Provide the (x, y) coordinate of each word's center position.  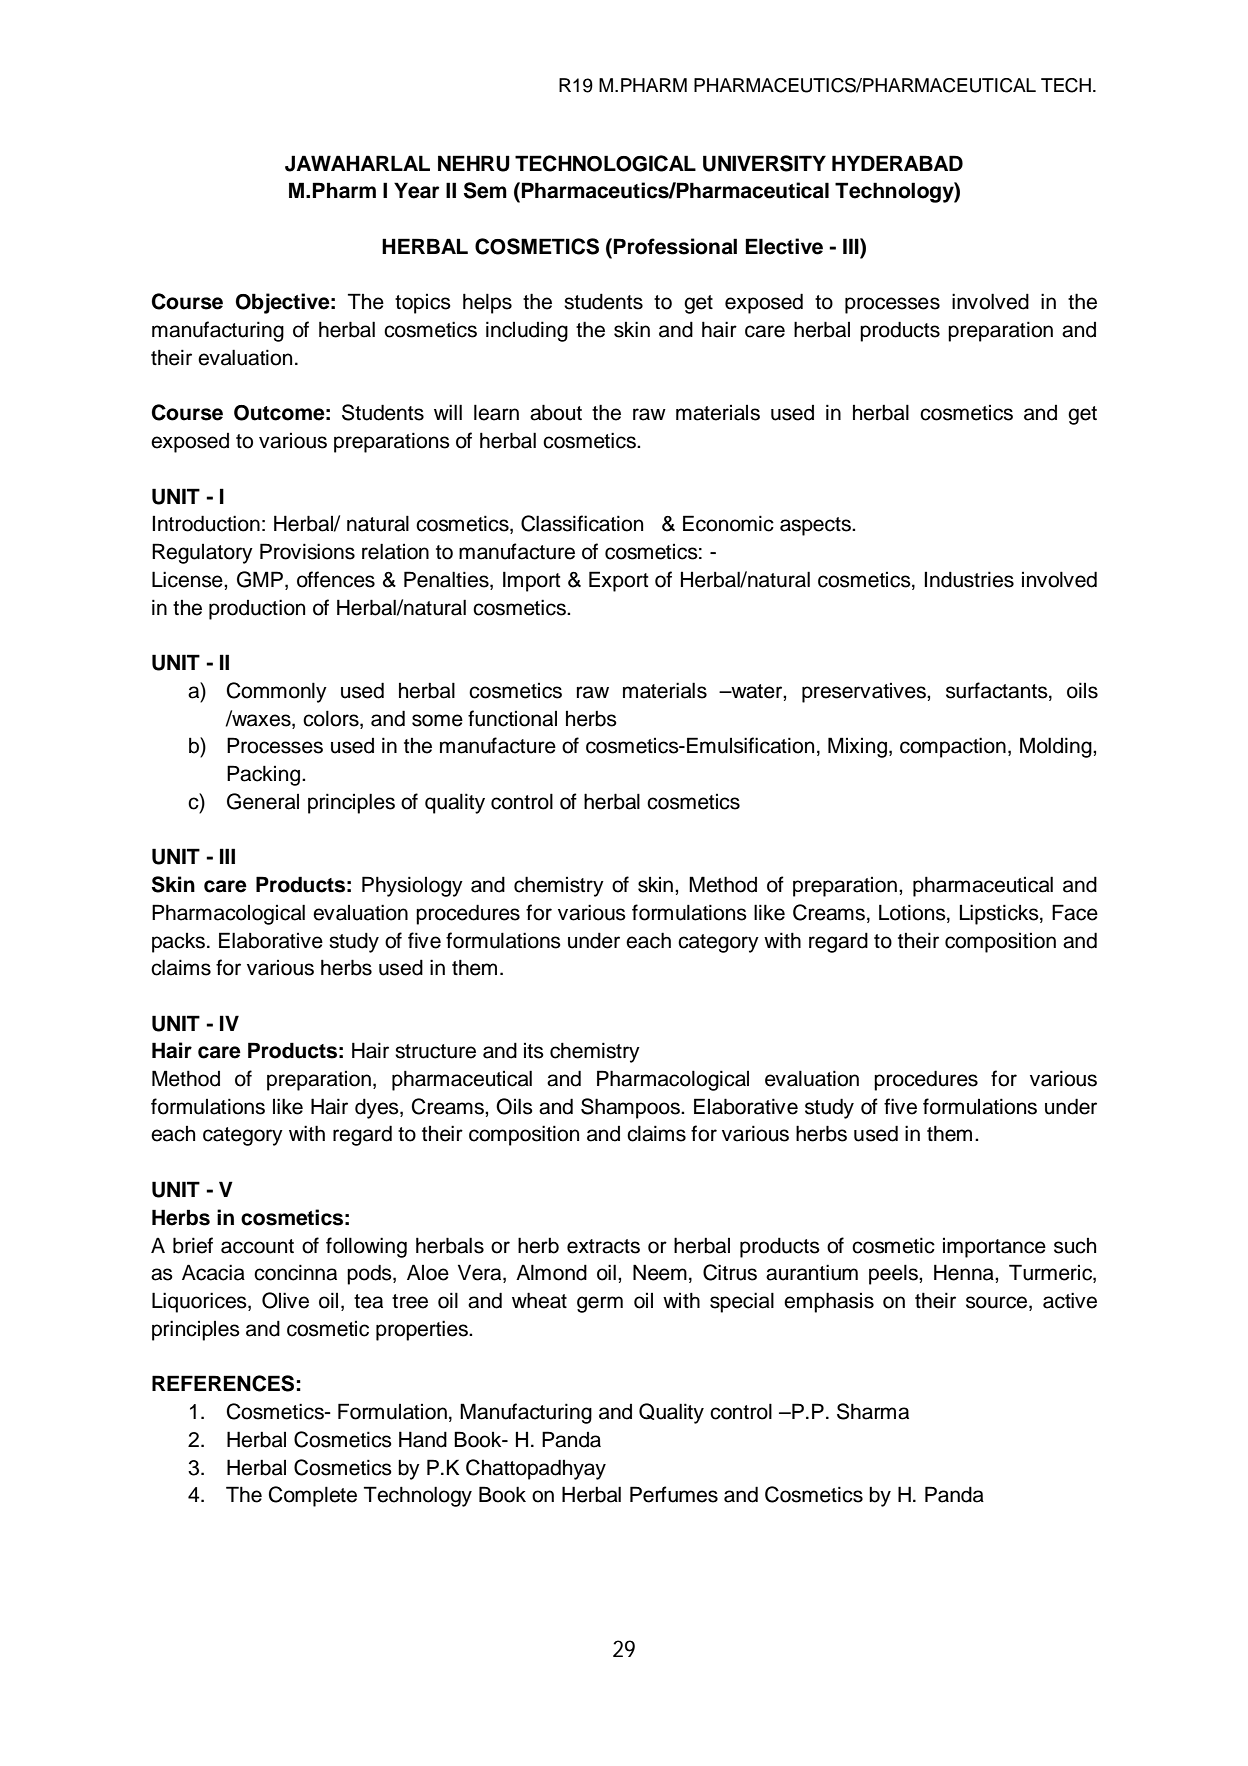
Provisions (307, 551)
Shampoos (631, 1108)
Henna (965, 1272)
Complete (313, 1496)
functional (512, 718)
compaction (953, 747)
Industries (969, 579)
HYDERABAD (897, 163)
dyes (378, 1108)
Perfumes (674, 1494)
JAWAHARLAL (357, 163)
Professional (675, 246)
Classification (582, 523)
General (263, 801)
